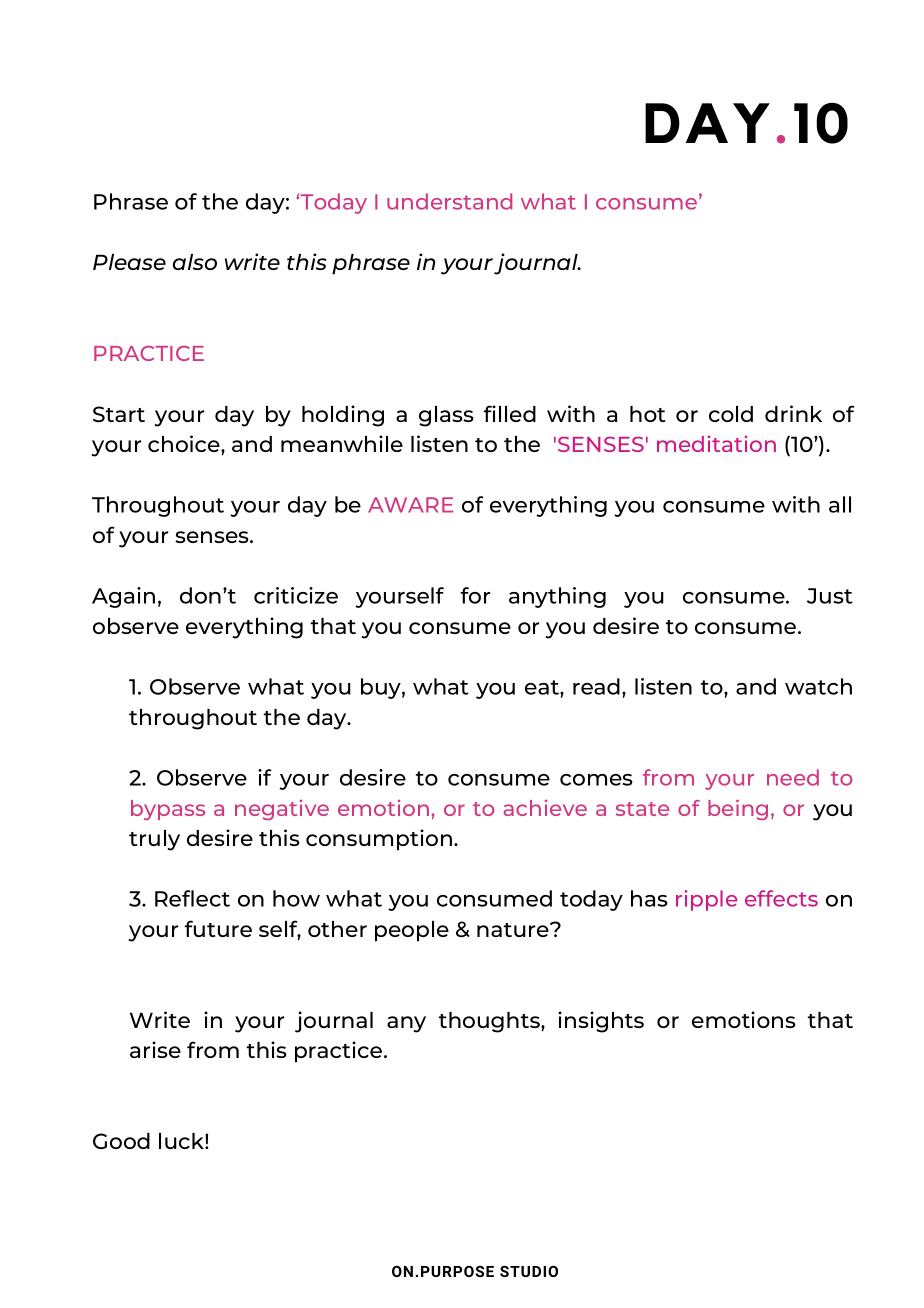  I want to click on cold, so click(731, 414).
